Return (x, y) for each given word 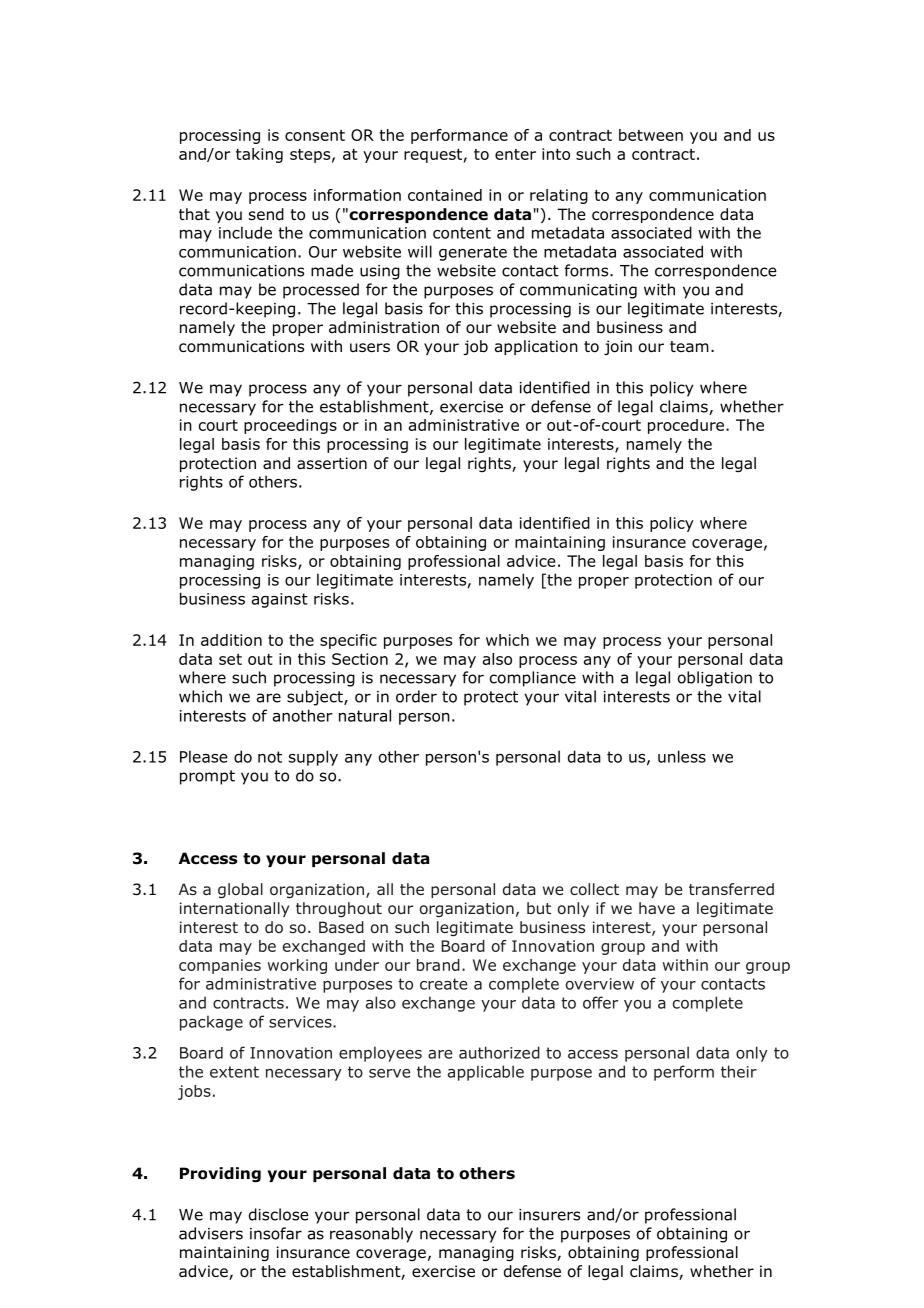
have (657, 908)
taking (259, 155)
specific (348, 641)
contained (445, 195)
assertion (332, 463)
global (240, 890)
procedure (686, 426)
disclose (279, 1214)
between (651, 135)
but (539, 908)
